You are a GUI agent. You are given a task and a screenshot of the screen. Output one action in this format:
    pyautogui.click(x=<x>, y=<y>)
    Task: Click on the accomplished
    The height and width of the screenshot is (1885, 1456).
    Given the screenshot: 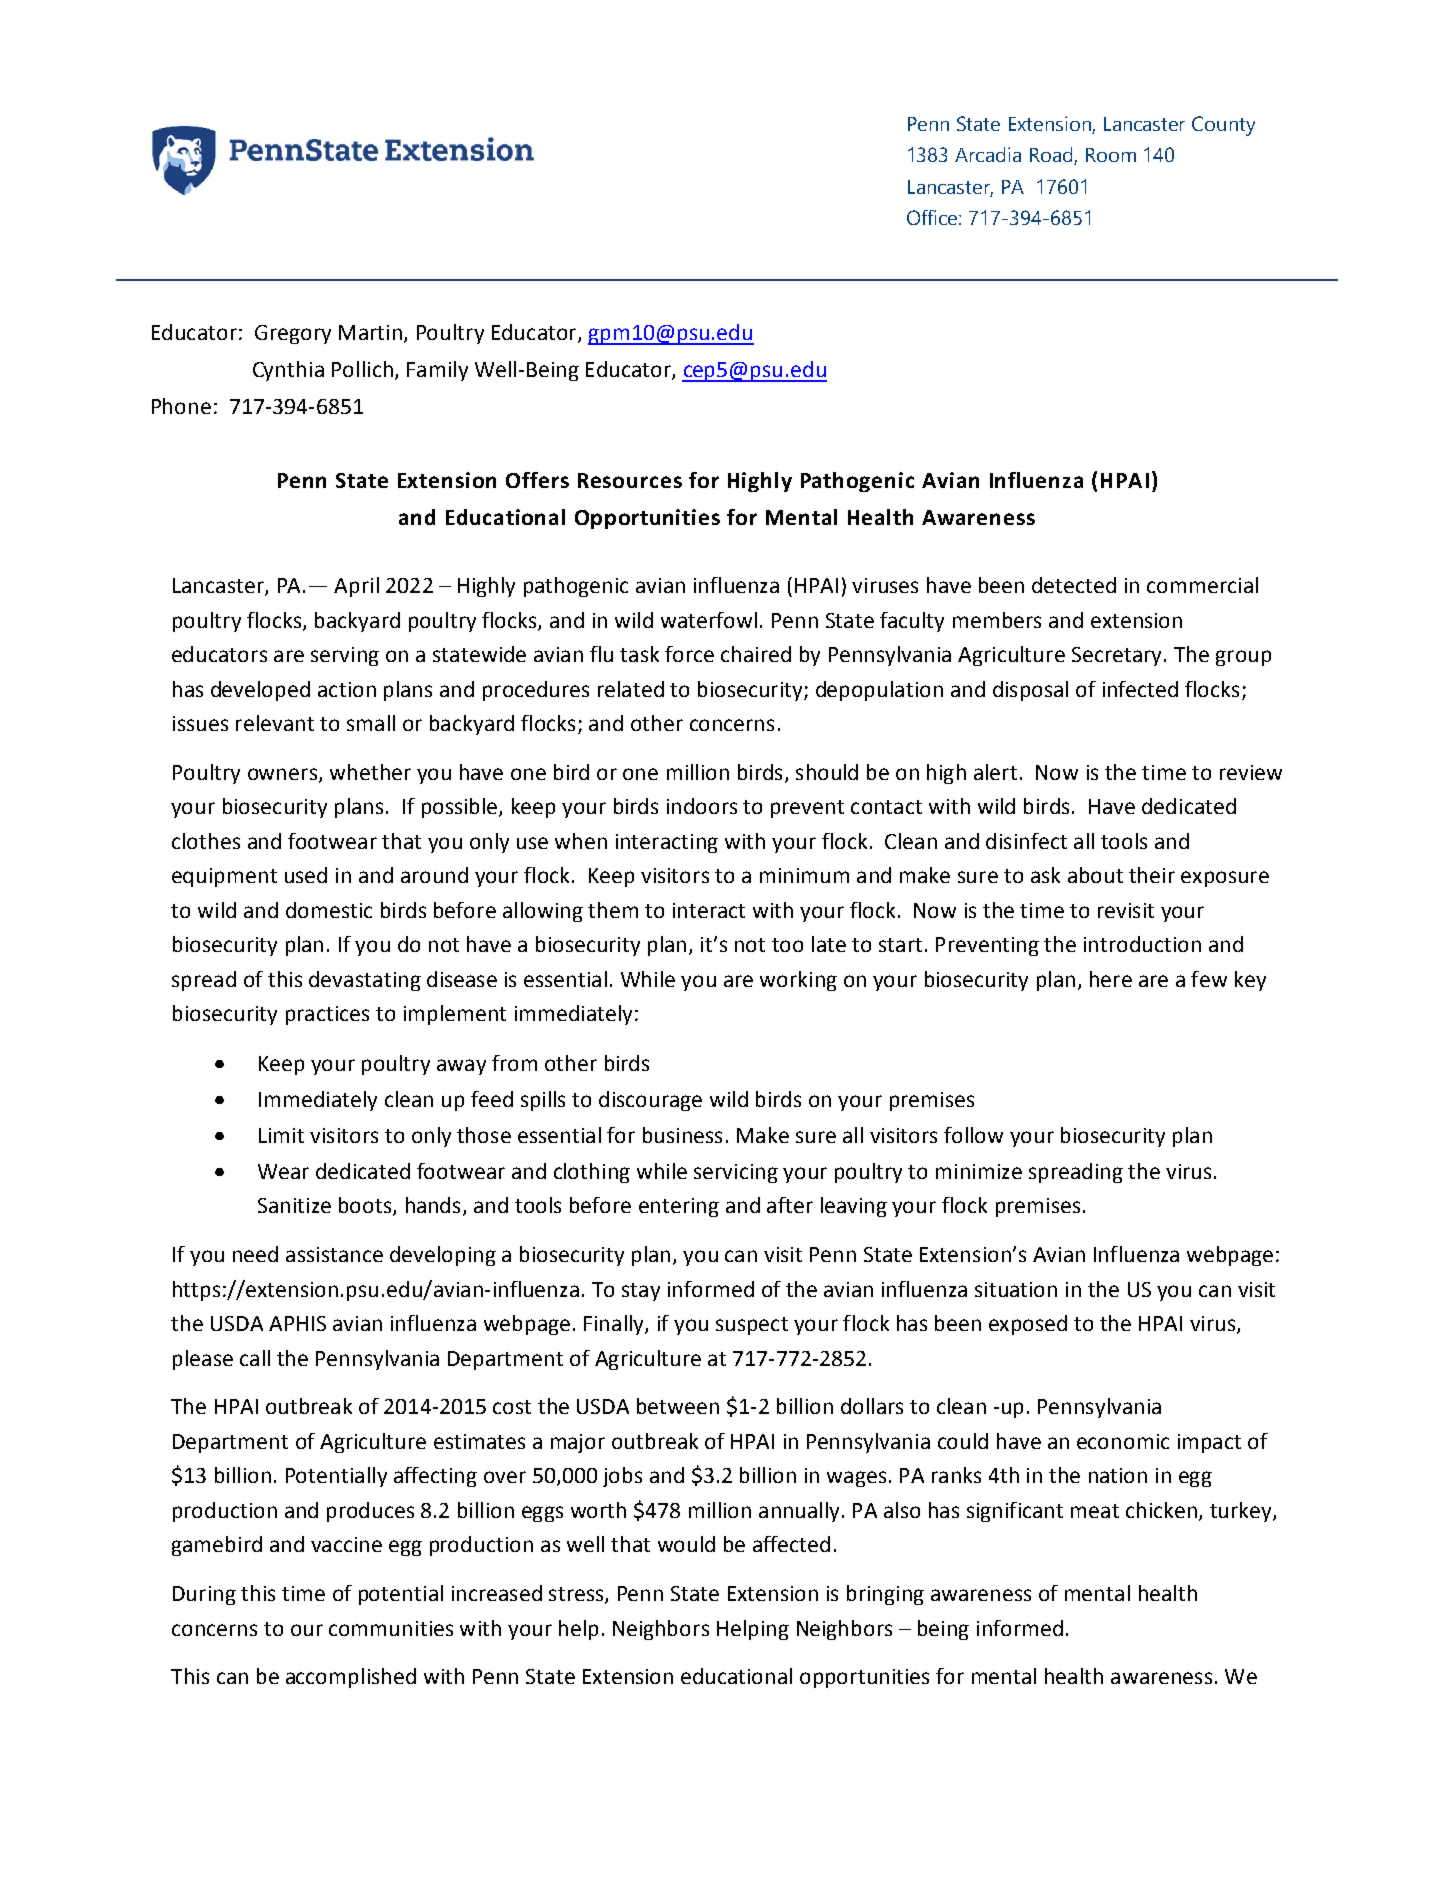 What is the action you would take?
    pyautogui.click(x=351, y=1678)
